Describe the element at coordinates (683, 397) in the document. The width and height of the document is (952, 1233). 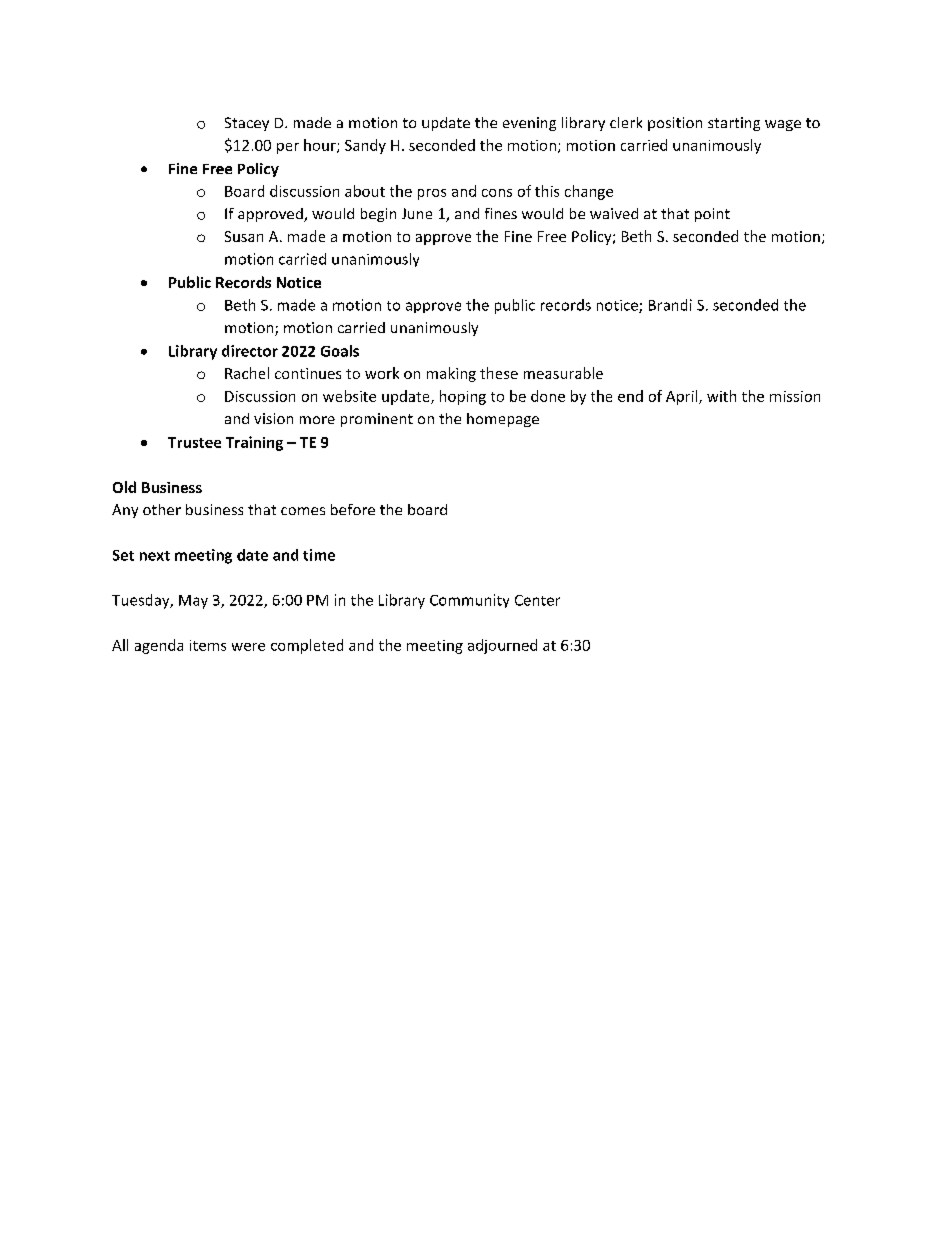
I see `April` at that location.
